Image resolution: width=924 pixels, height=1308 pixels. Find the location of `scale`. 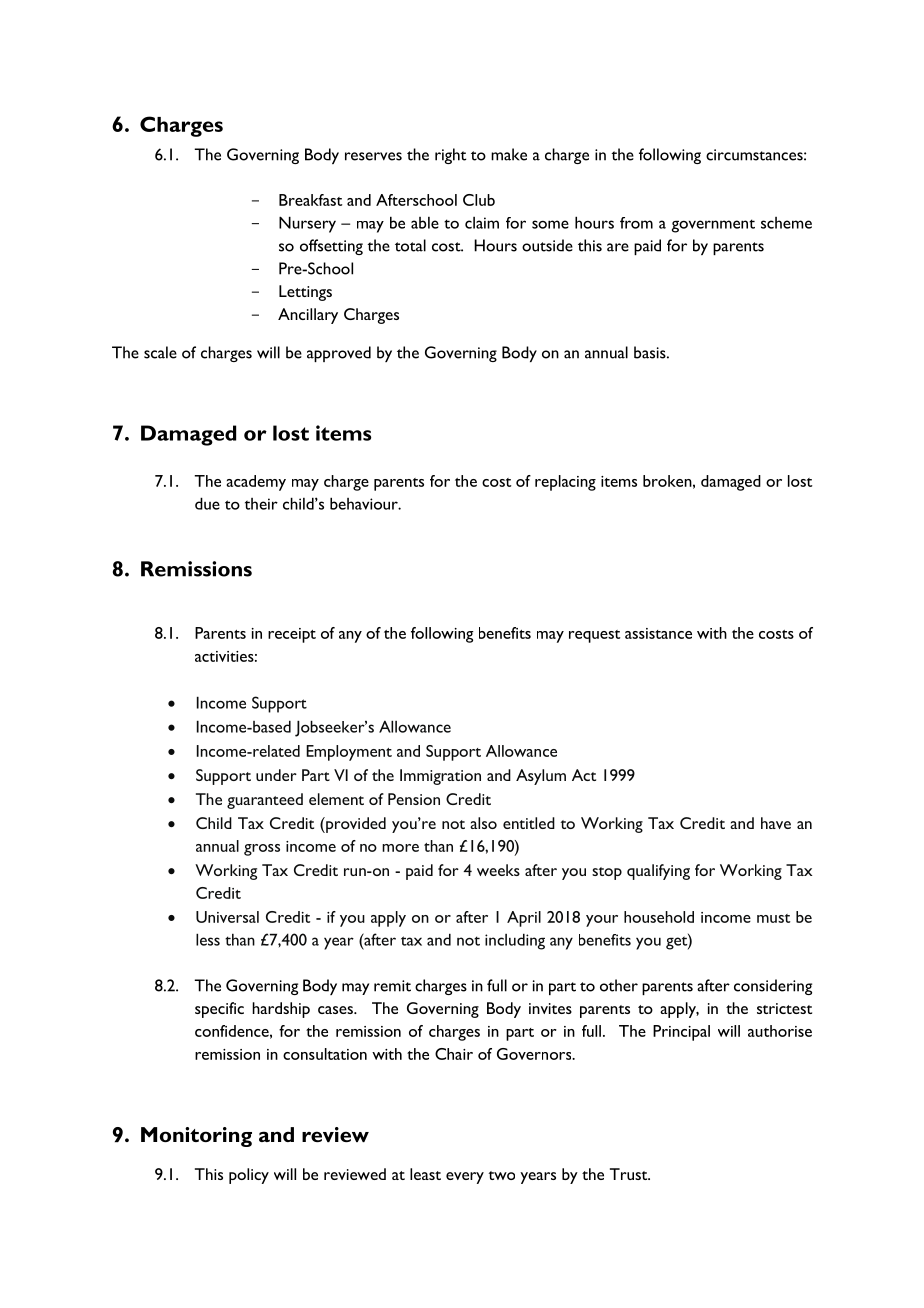

scale is located at coordinates (160, 352).
